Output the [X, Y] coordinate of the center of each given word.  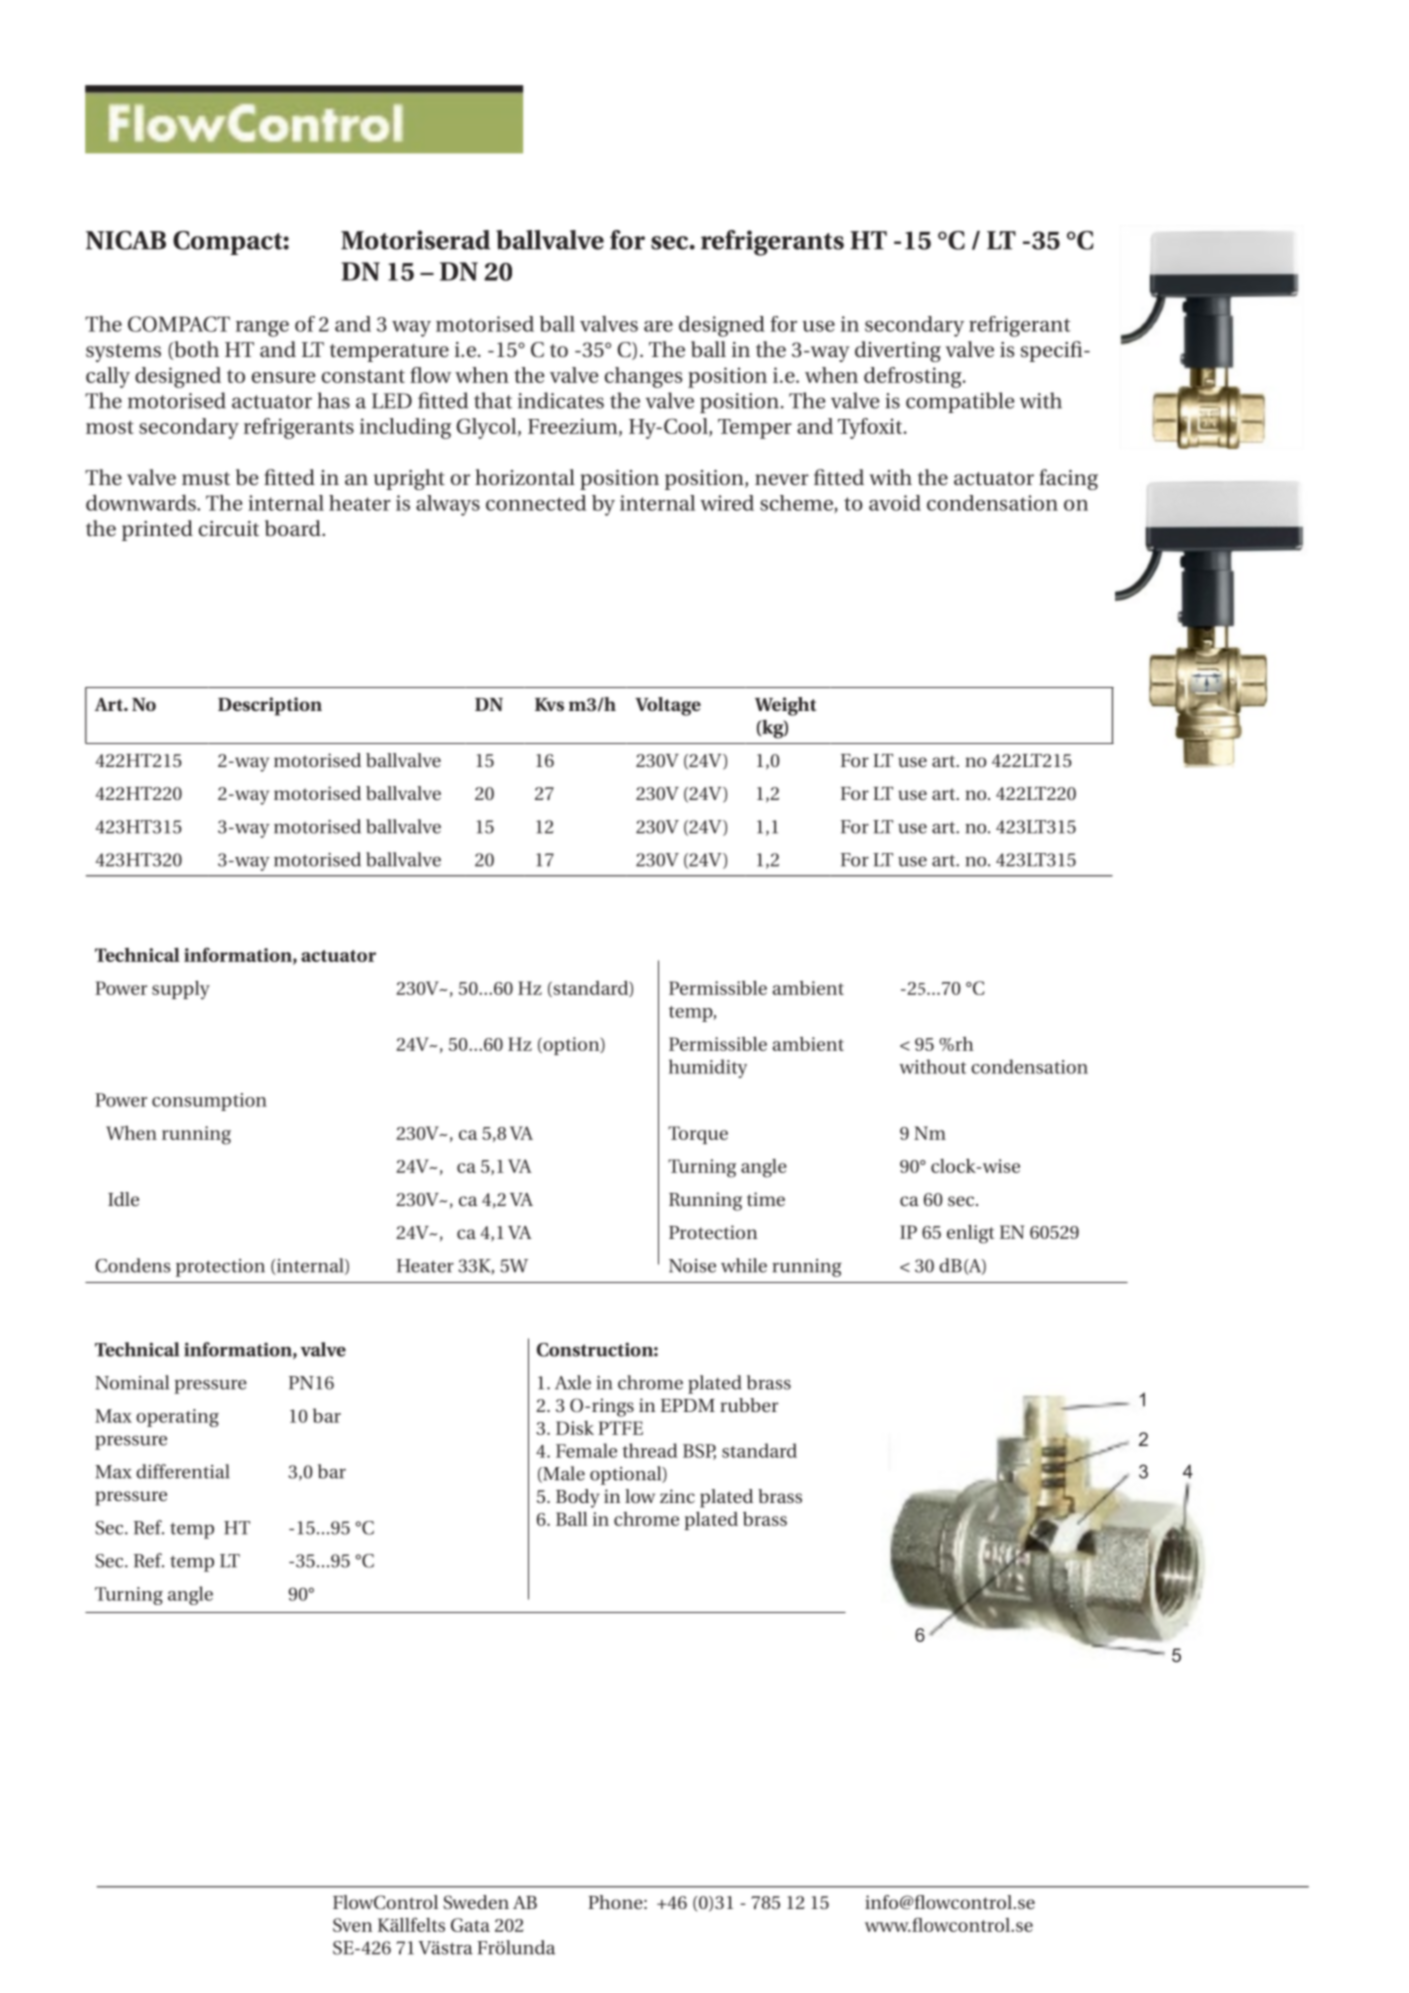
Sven [353, 1925]
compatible [960, 402]
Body [578, 1498]
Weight [785, 706]
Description [270, 706]
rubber [749, 1405]
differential [183, 1471]
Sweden [476, 1902]
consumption [209, 1102]
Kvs [549, 704]
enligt [970, 1234]
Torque [698, 1135]
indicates [561, 400]
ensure [283, 377]
